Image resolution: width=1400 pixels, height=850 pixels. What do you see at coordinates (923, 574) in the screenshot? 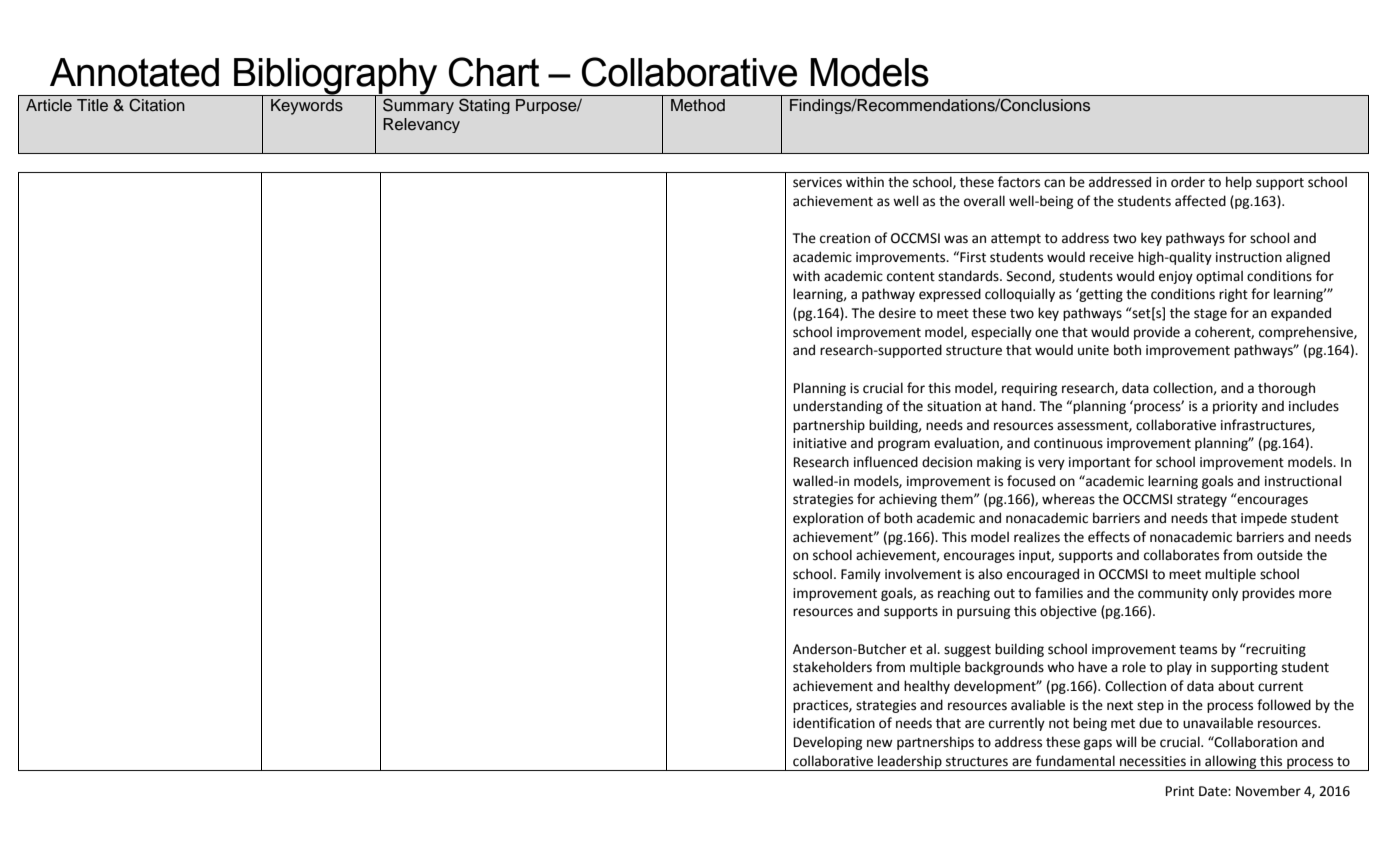
I see `involvement` at bounding box center [923, 574].
